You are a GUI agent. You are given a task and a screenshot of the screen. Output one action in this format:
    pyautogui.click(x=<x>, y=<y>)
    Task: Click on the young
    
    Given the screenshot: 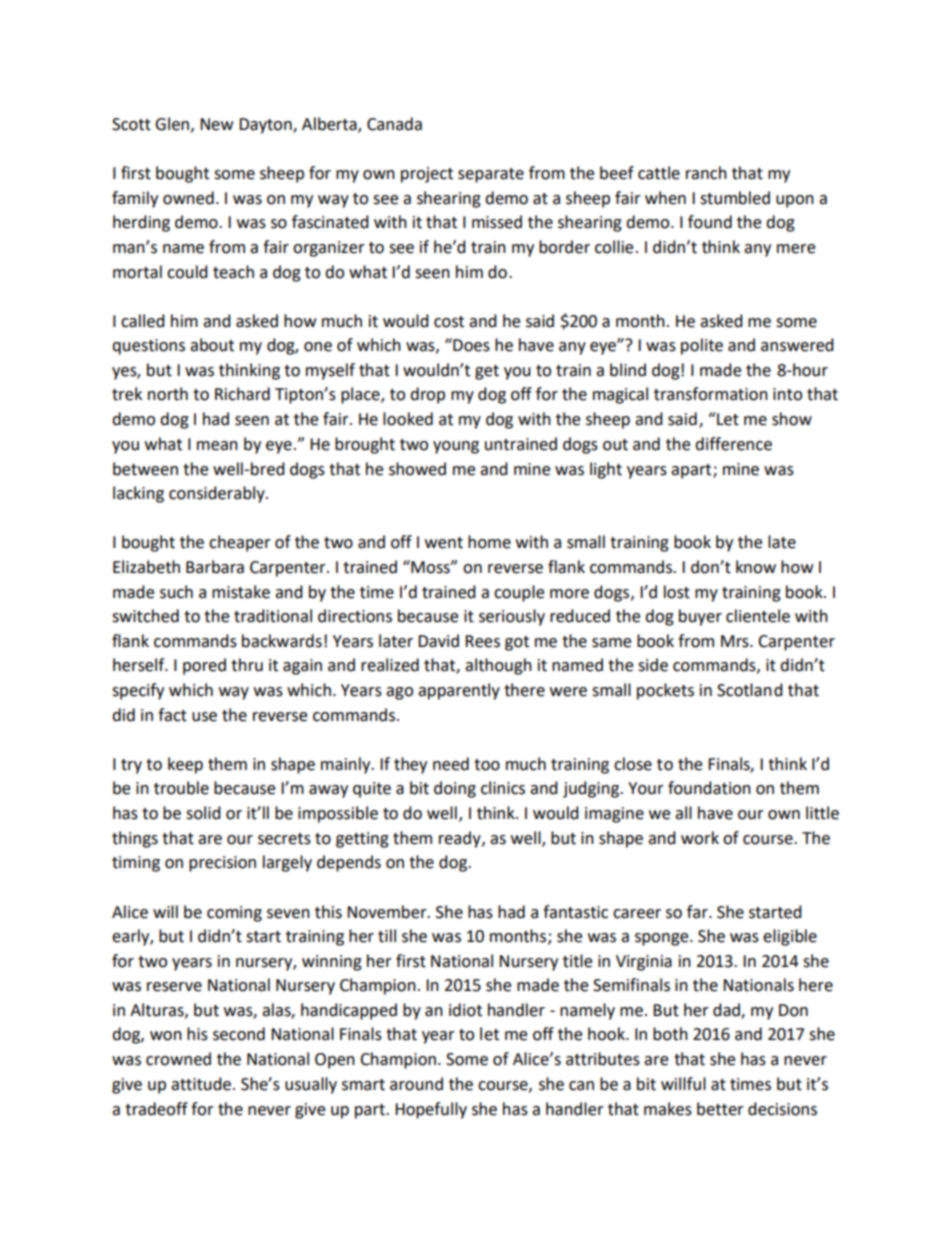 What is the action you would take?
    pyautogui.click(x=456, y=447)
